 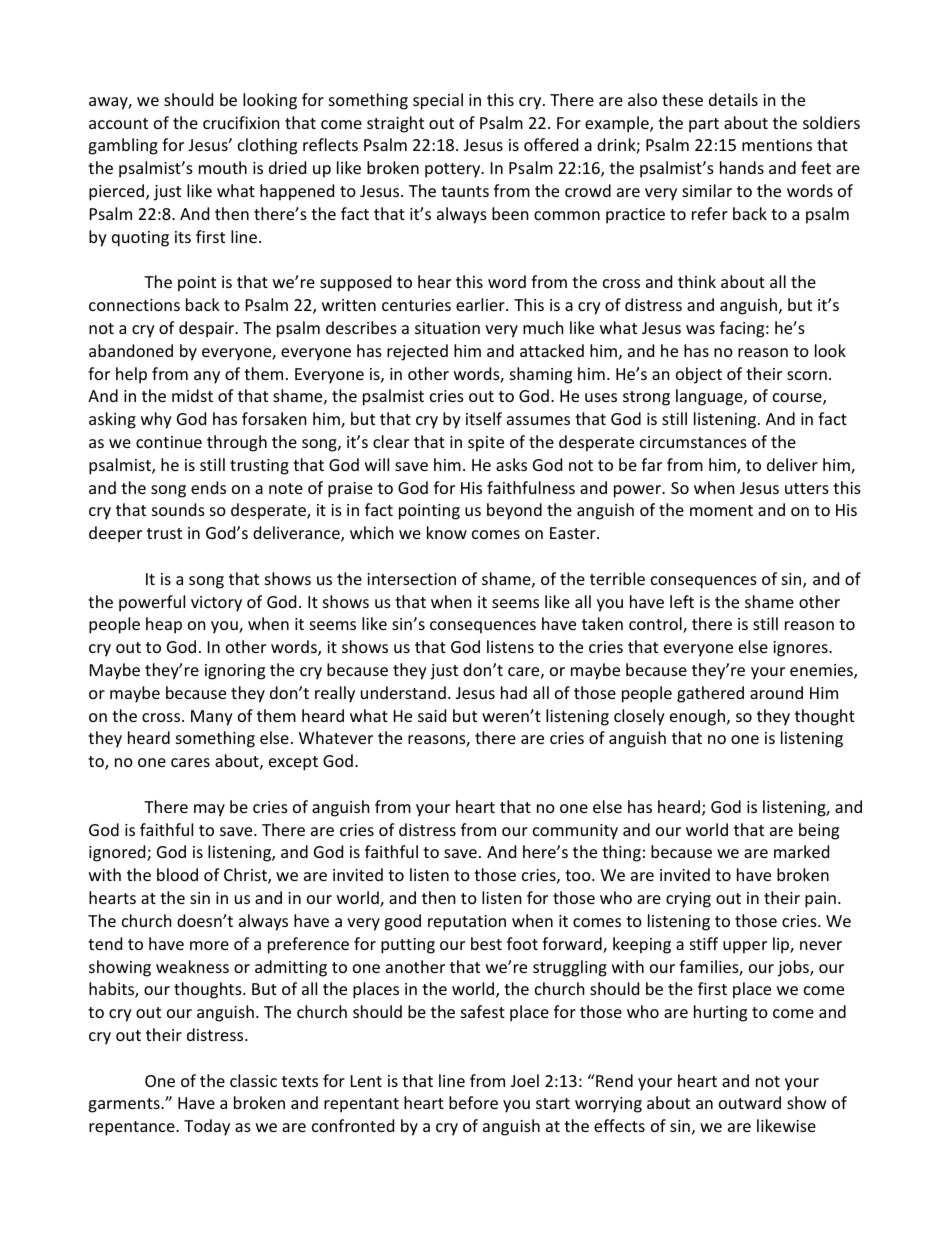 What do you see at coordinates (447, 328) in the screenshot?
I see `situation` at bounding box center [447, 328].
